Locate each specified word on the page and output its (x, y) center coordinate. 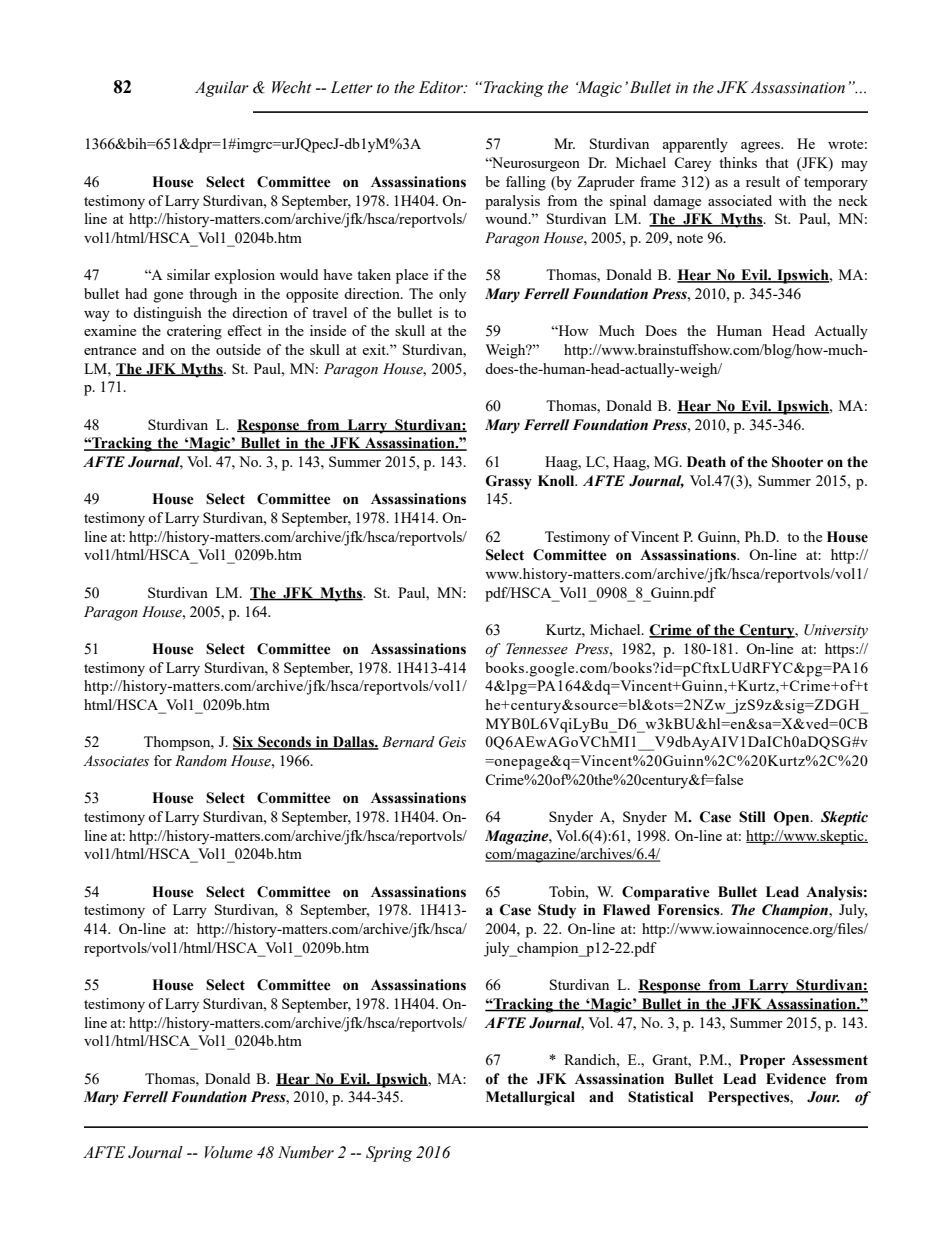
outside (238, 349)
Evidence (796, 1079)
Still (752, 817)
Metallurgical (530, 1098)
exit (375, 349)
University (836, 631)
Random (201, 761)
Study (557, 911)
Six (244, 743)
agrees (761, 147)
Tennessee (537, 649)
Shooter (797, 462)
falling (526, 183)
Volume (229, 1152)
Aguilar (222, 89)
